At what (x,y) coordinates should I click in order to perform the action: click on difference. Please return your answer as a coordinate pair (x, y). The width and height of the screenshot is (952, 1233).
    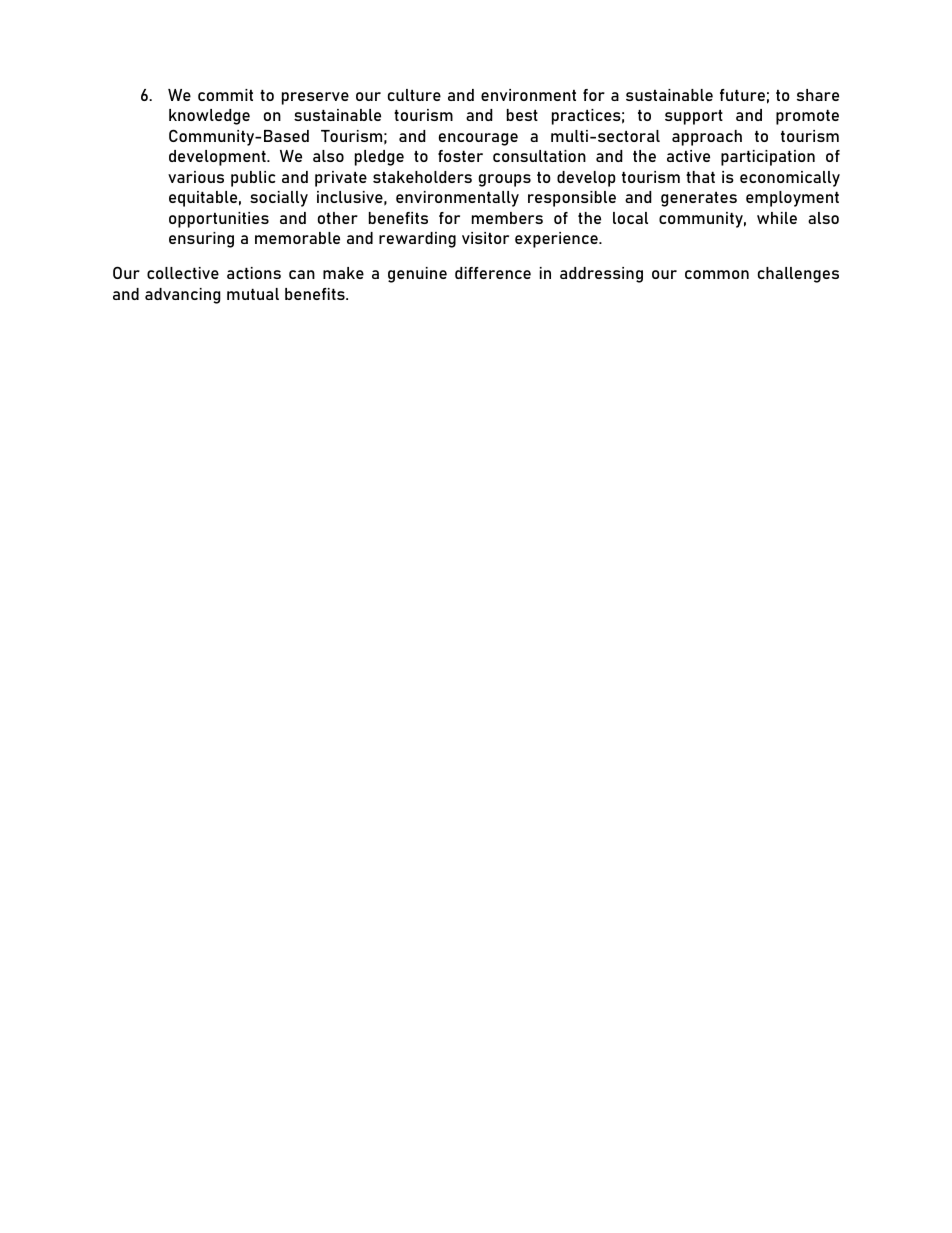
    Looking at the image, I should click on (493, 273).
